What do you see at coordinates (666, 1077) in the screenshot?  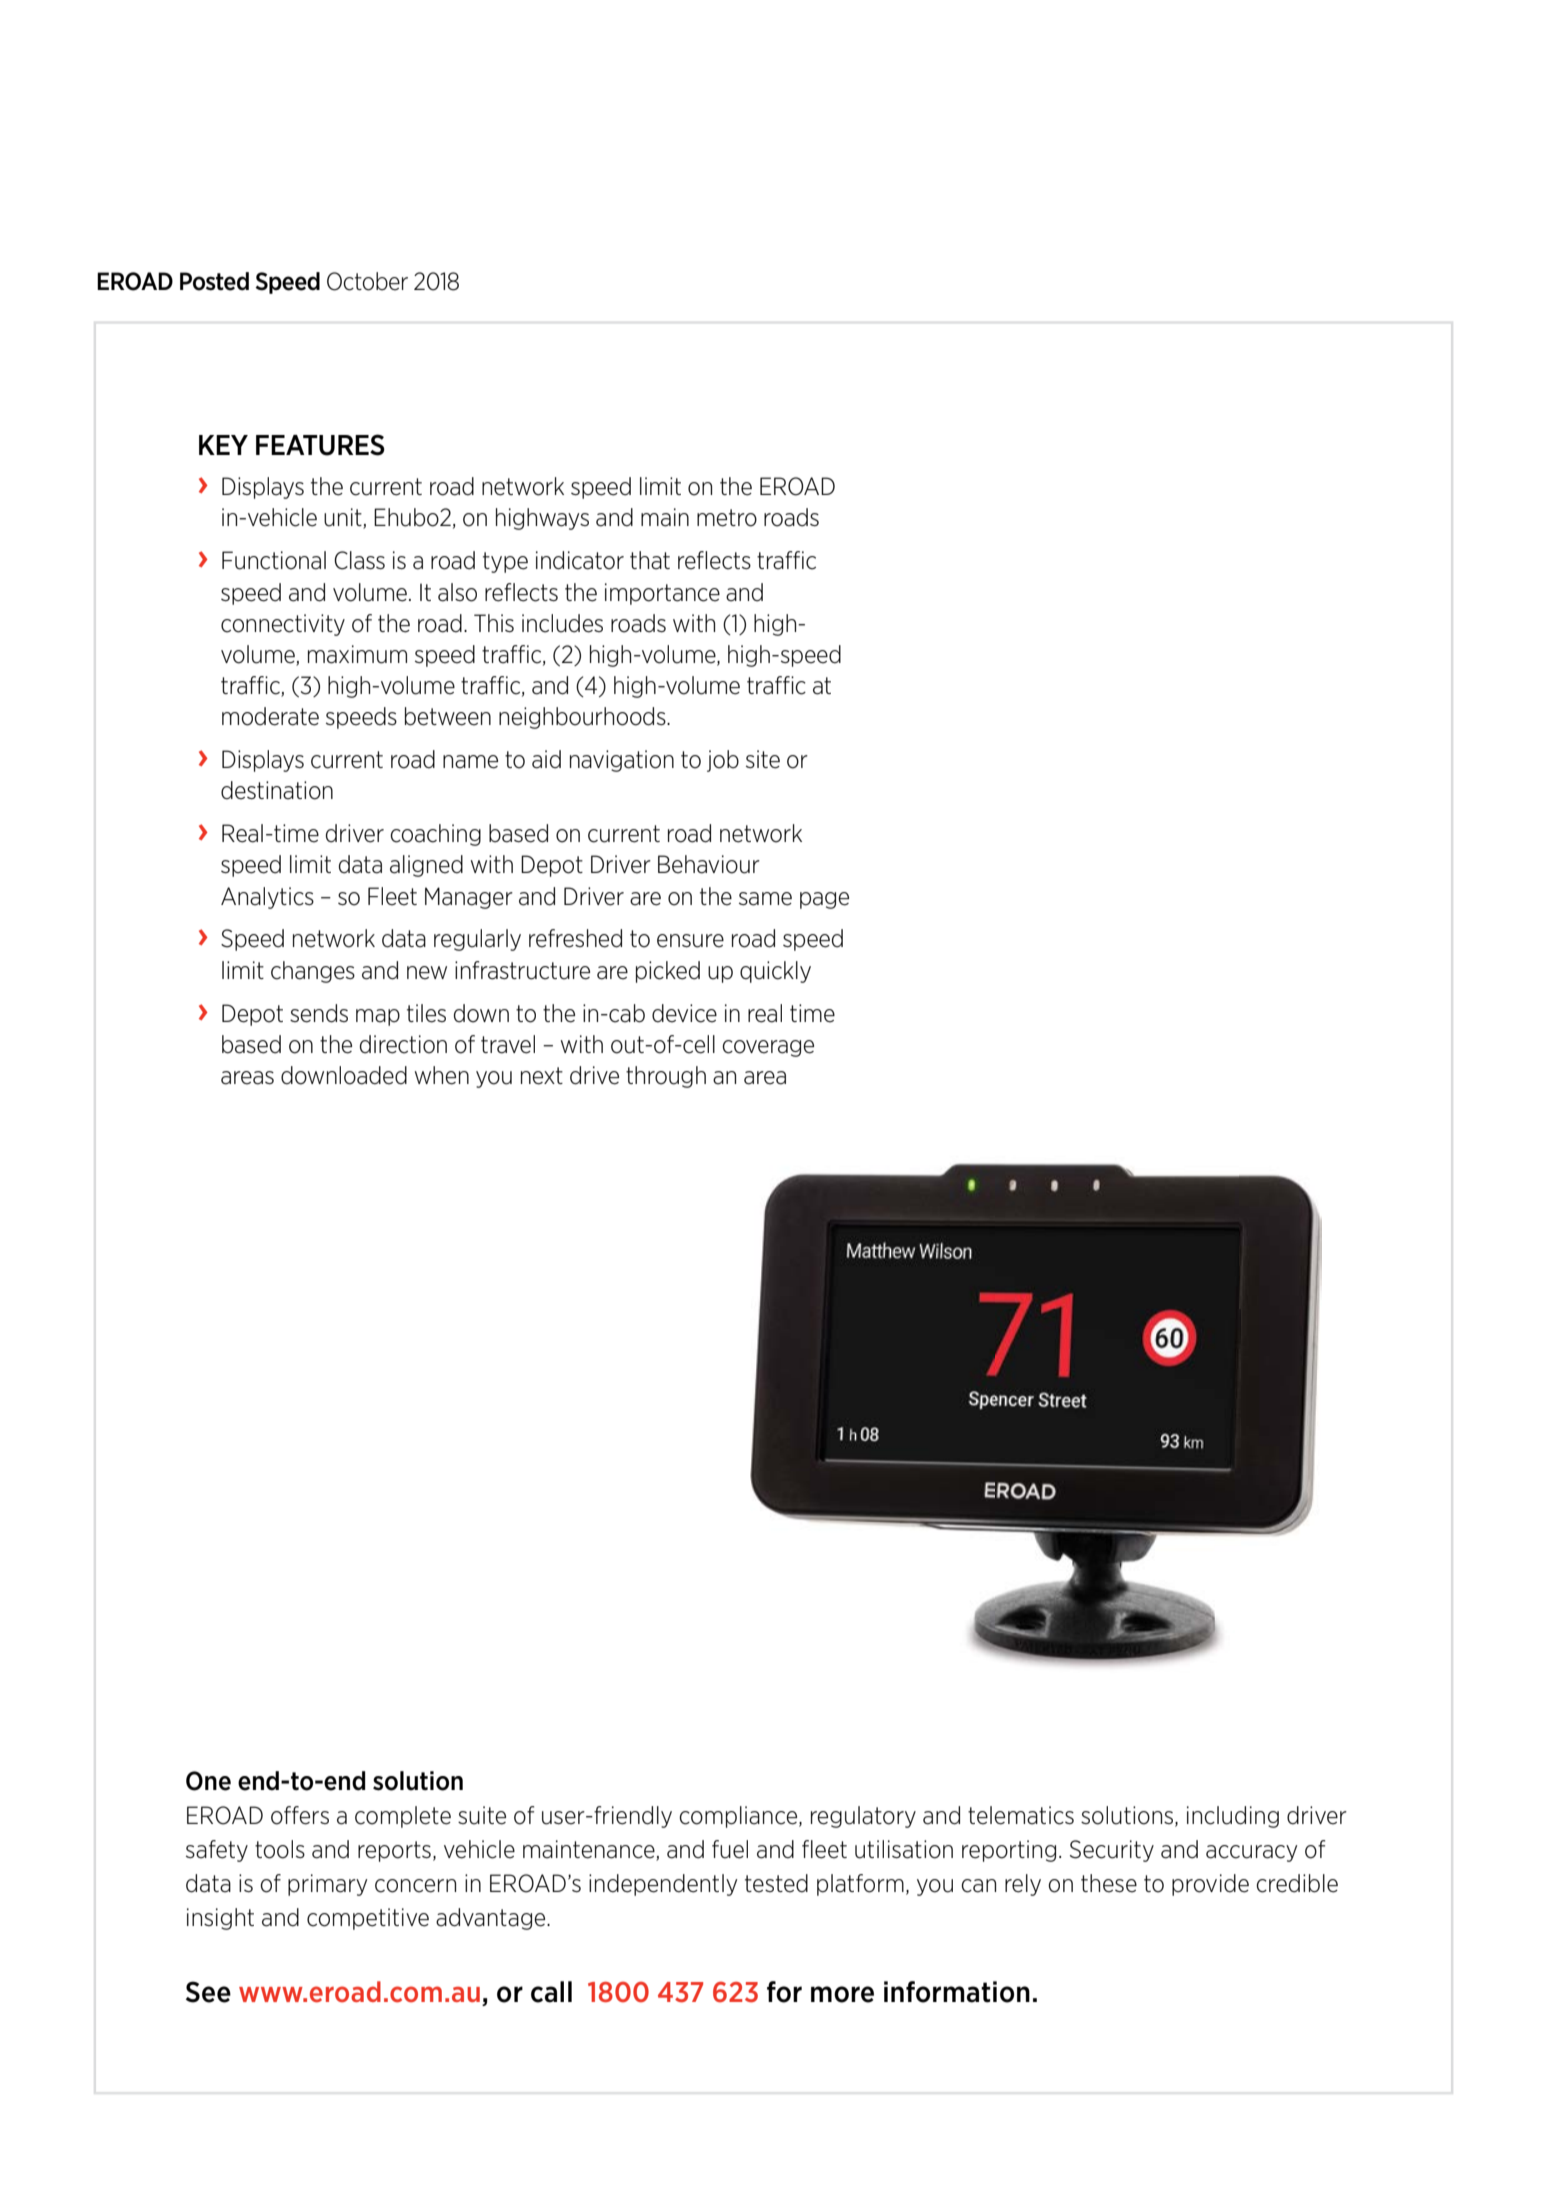 I see `through` at bounding box center [666, 1077].
